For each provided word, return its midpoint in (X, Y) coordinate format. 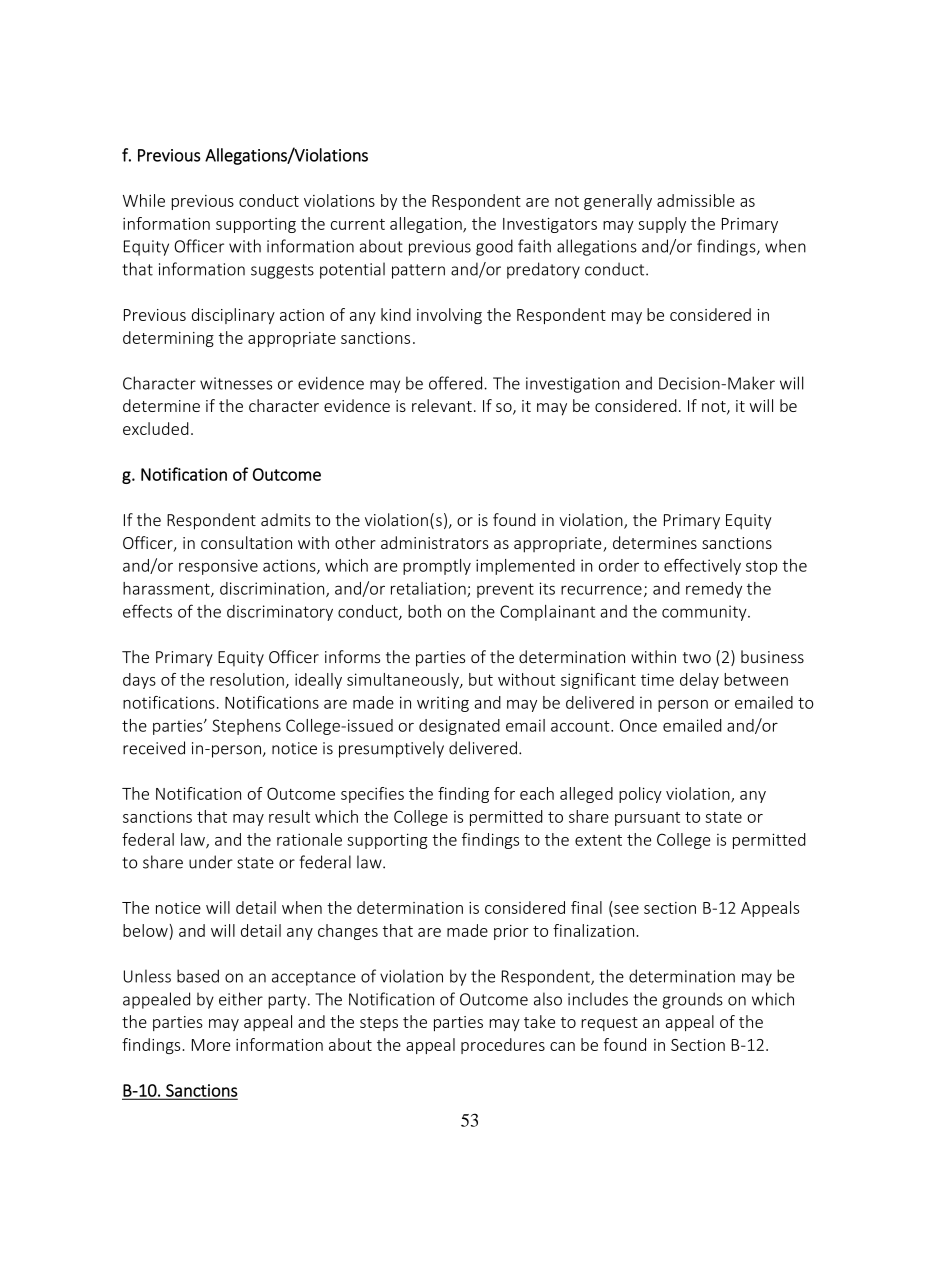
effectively (702, 567)
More (211, 1045)
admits (286, 519)
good (494, 247)
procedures (503, 1046)
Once (638, 725)
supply (662, 225)
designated (459, 727)
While (144, 200)
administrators (435, 542)
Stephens (246, 727)
